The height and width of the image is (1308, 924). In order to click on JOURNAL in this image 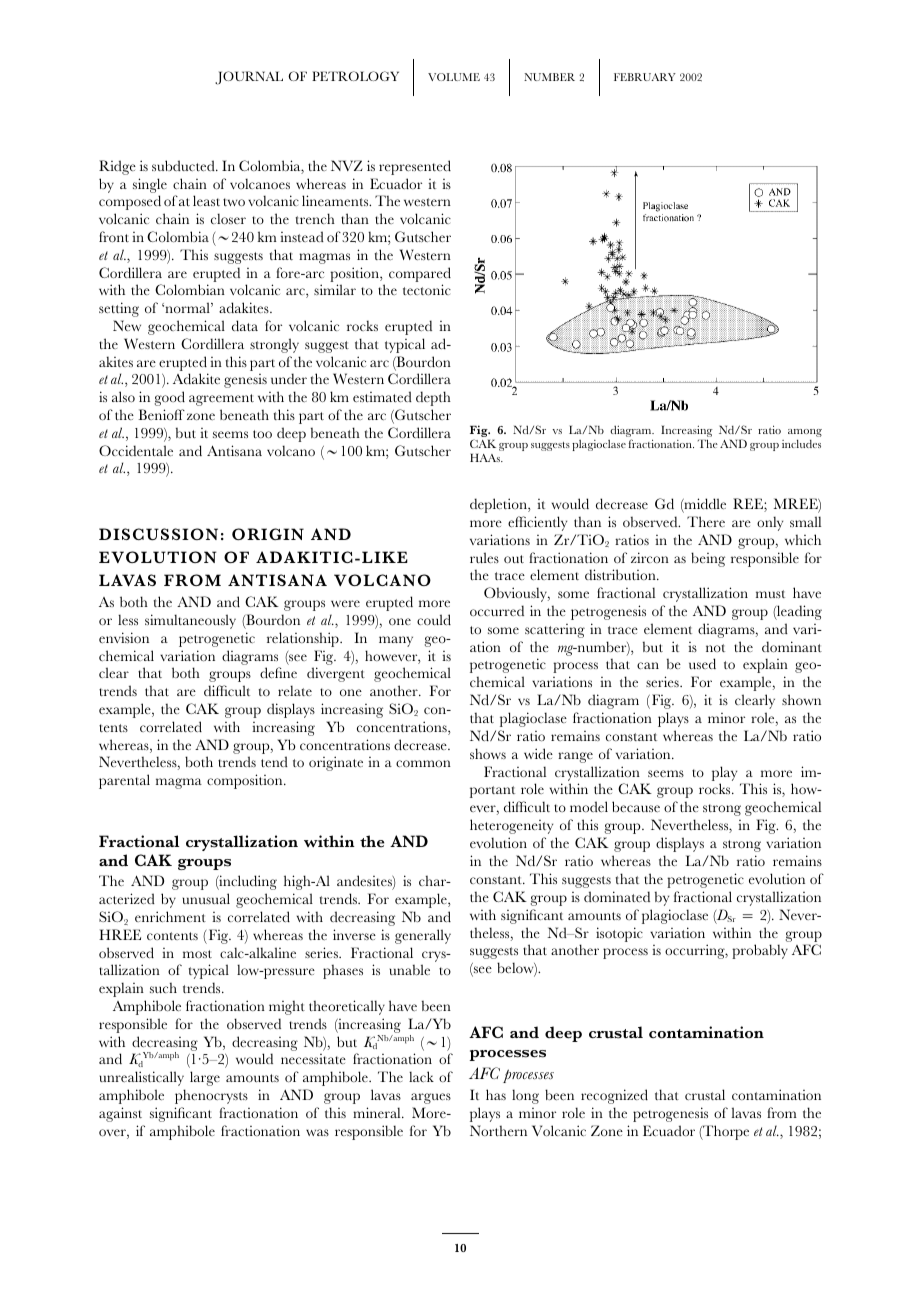, I will do `click(249, 78)`.
